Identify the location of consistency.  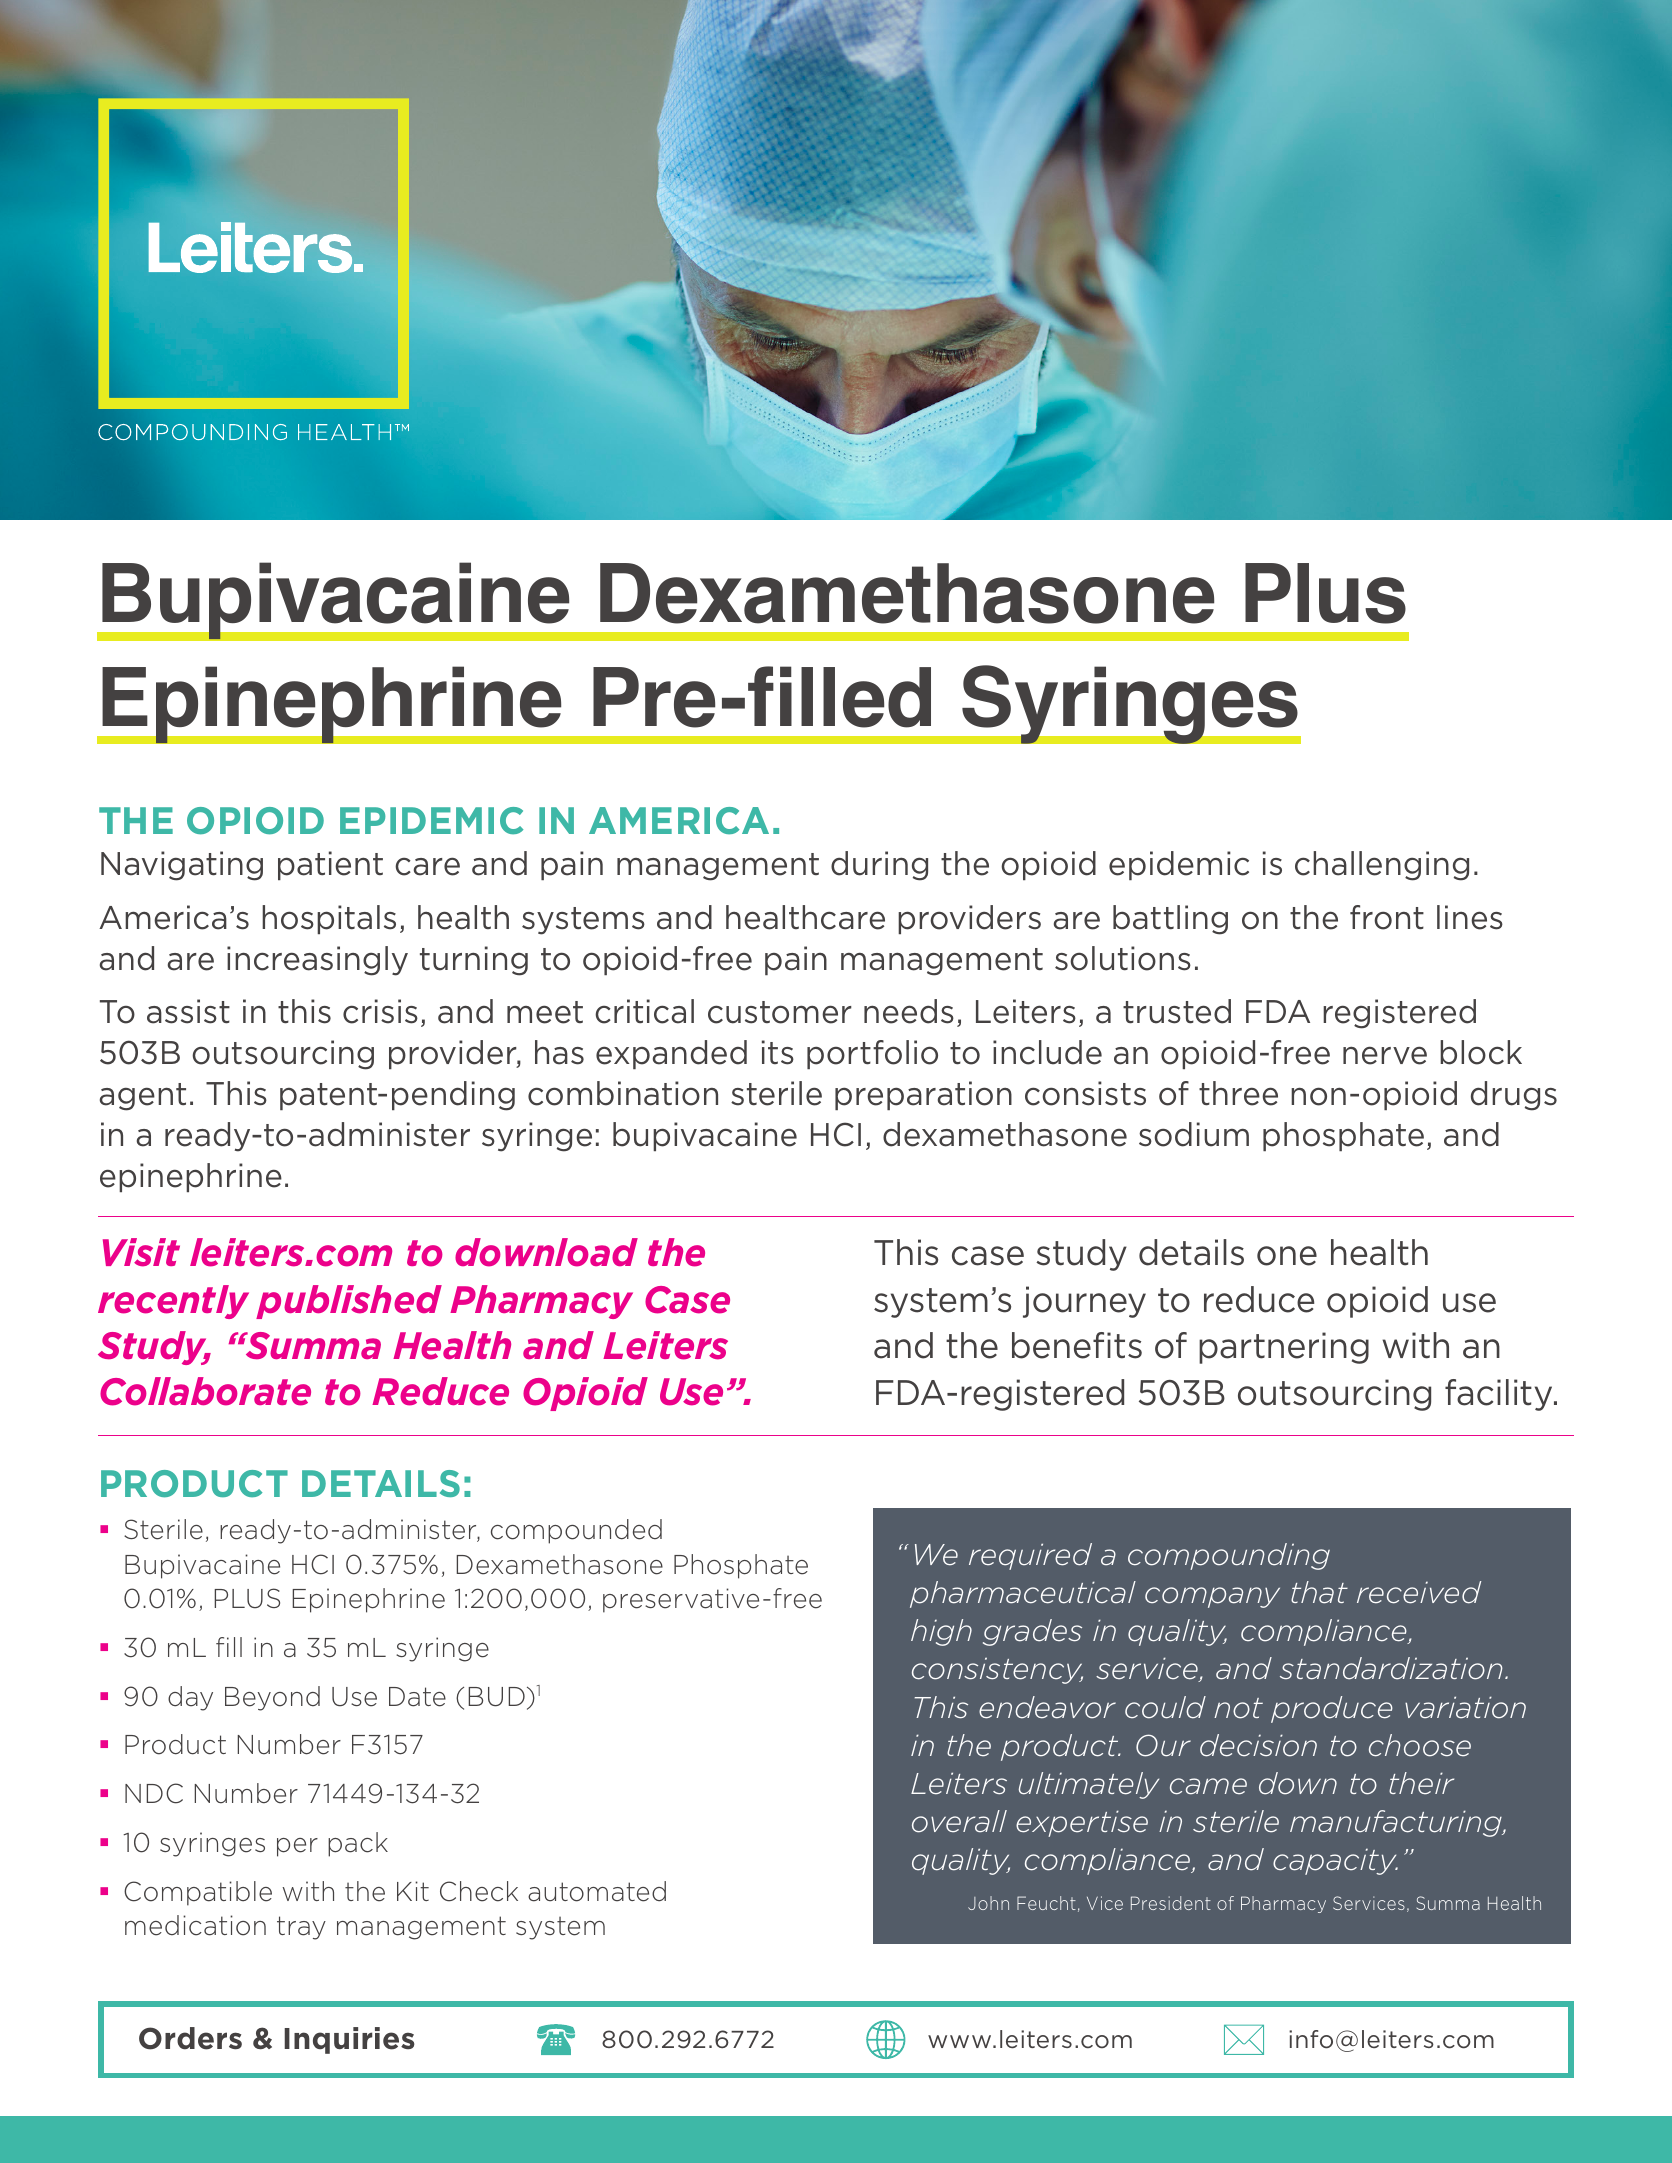
(997, 1670).
